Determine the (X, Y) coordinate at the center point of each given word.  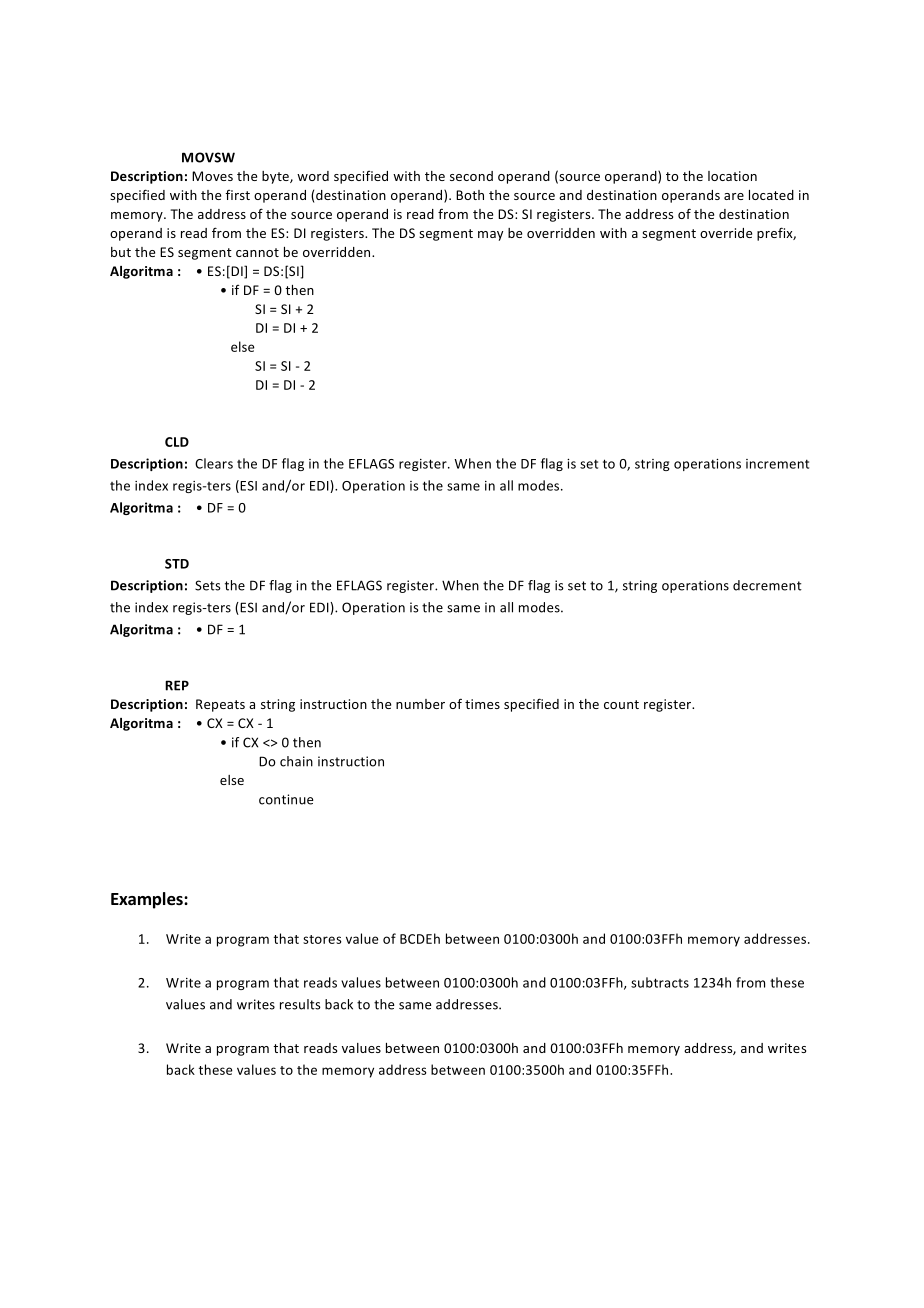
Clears (214, 463)
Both (470, 195)
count (621, 704)
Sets (208, 585)
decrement (767, 585)
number (420, 704)
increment (777, 464)
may (490, 236)
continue (286, 799)
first (238, 195)
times (482, 704)
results (300, 1004)
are (734, 196)
